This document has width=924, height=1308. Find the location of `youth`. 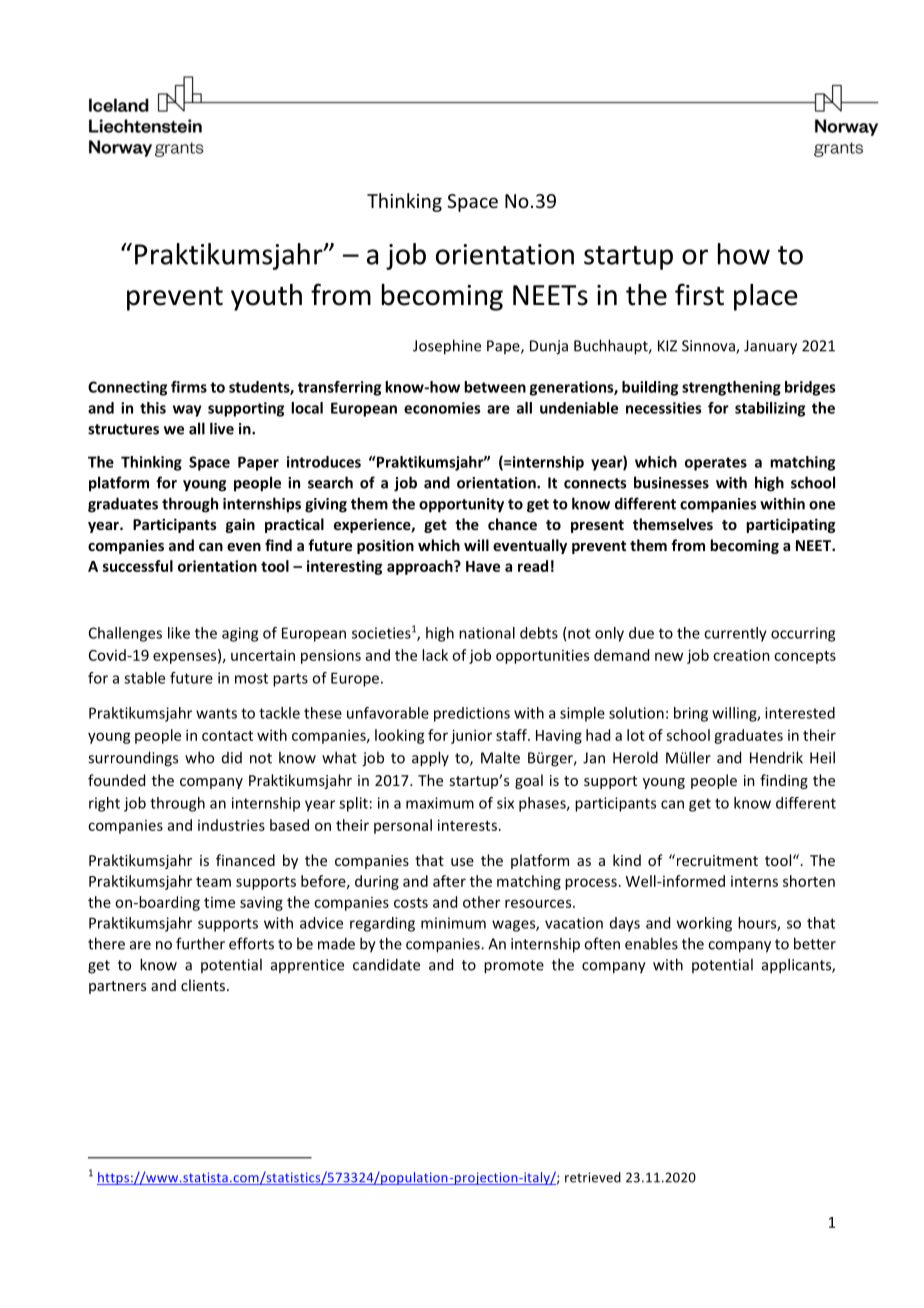

youth is located at coordinates (266, 297).
